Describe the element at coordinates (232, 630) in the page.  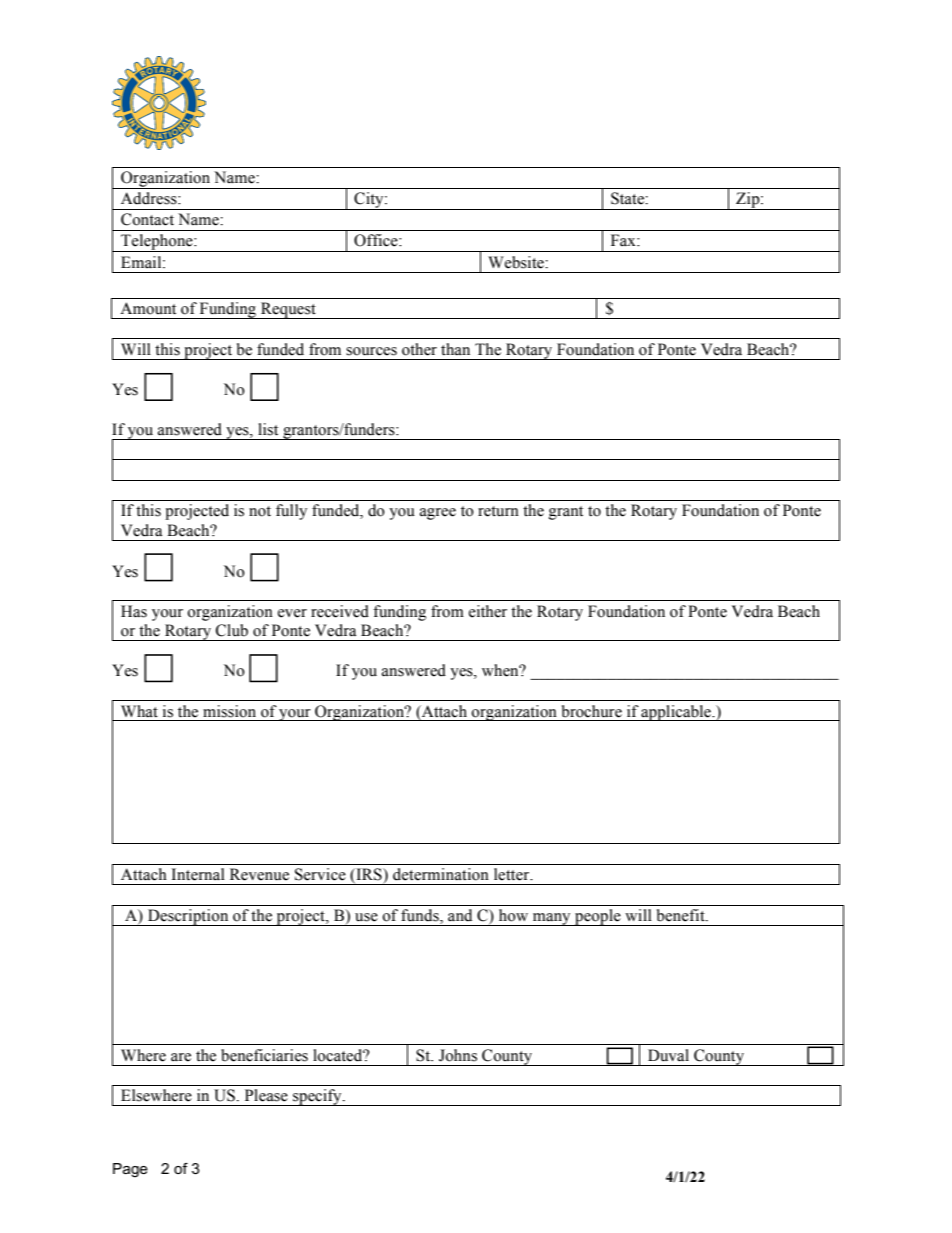
I see `Club` at that location.
